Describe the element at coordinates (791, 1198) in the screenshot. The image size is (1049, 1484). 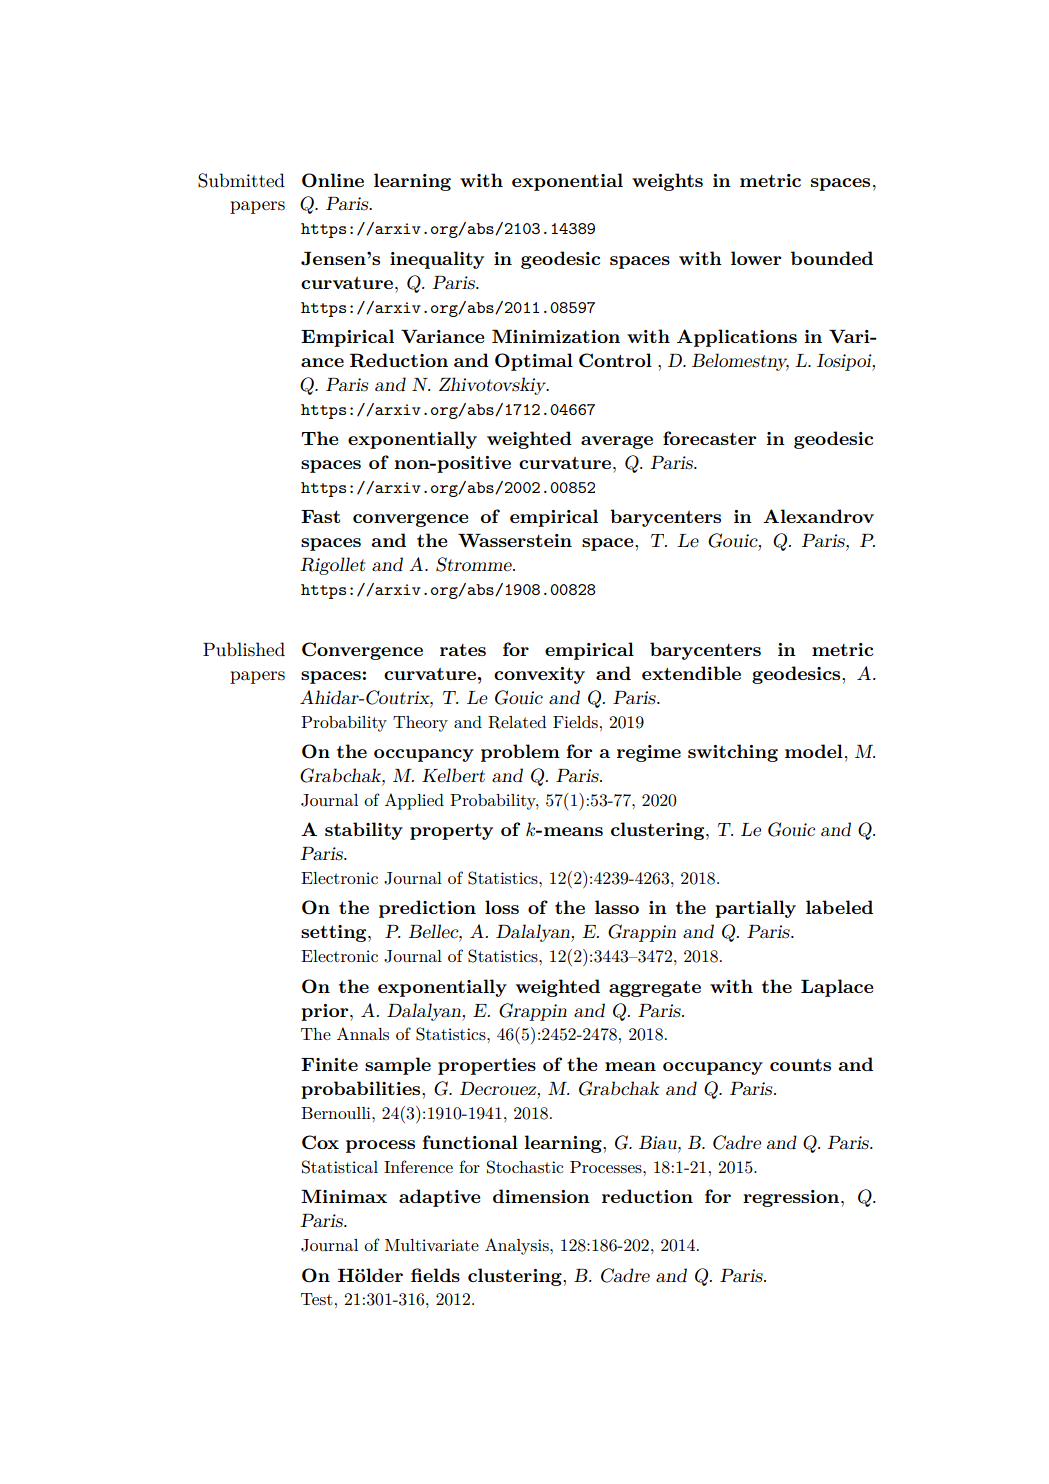
I see `regression` at that location.
